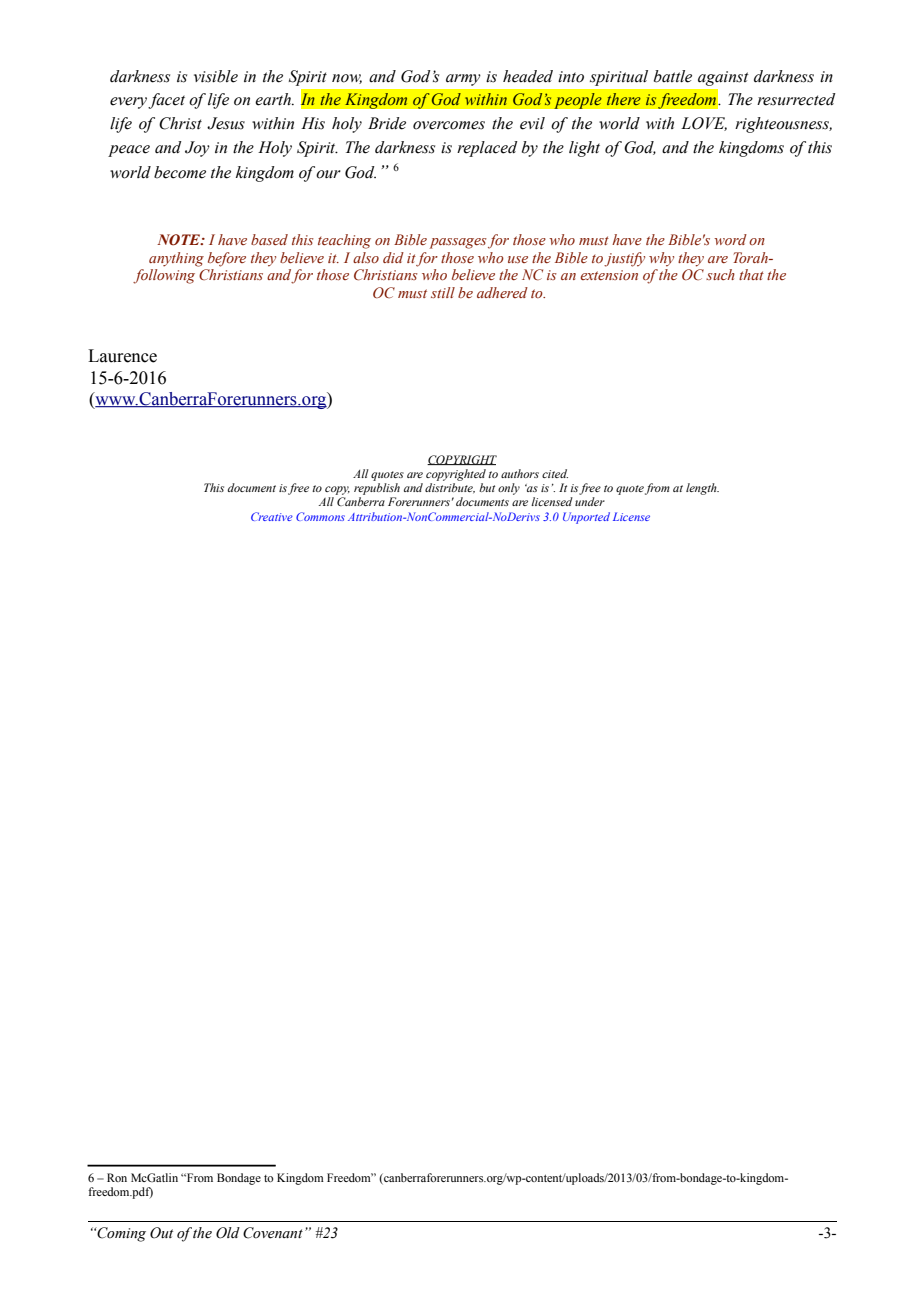  What do you see at coordinates (723, 78) in the image?
I see `against` at bounding box center [723, 78].
